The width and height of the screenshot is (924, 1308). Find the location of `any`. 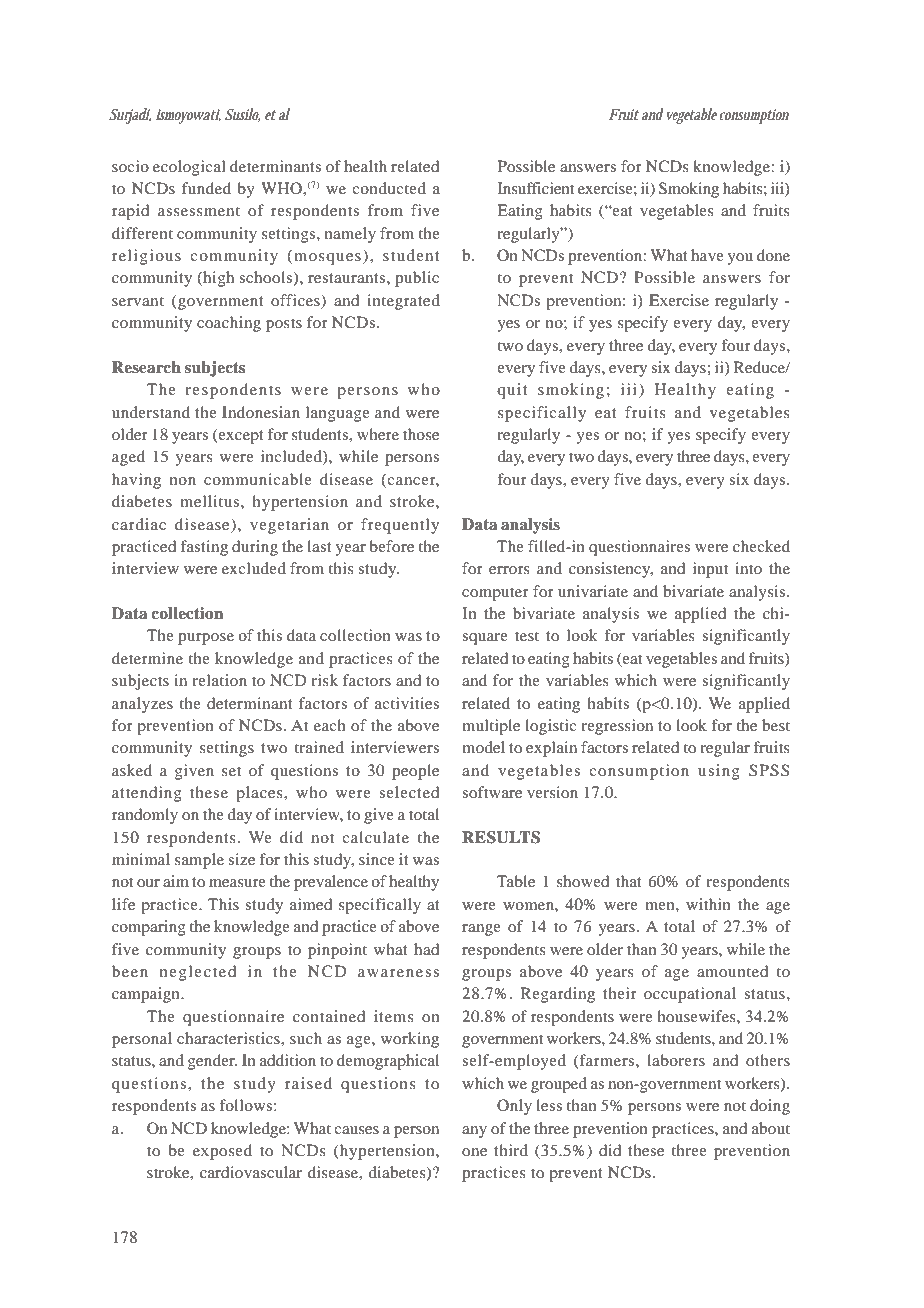

any is located at coordinates (474, 1132).
